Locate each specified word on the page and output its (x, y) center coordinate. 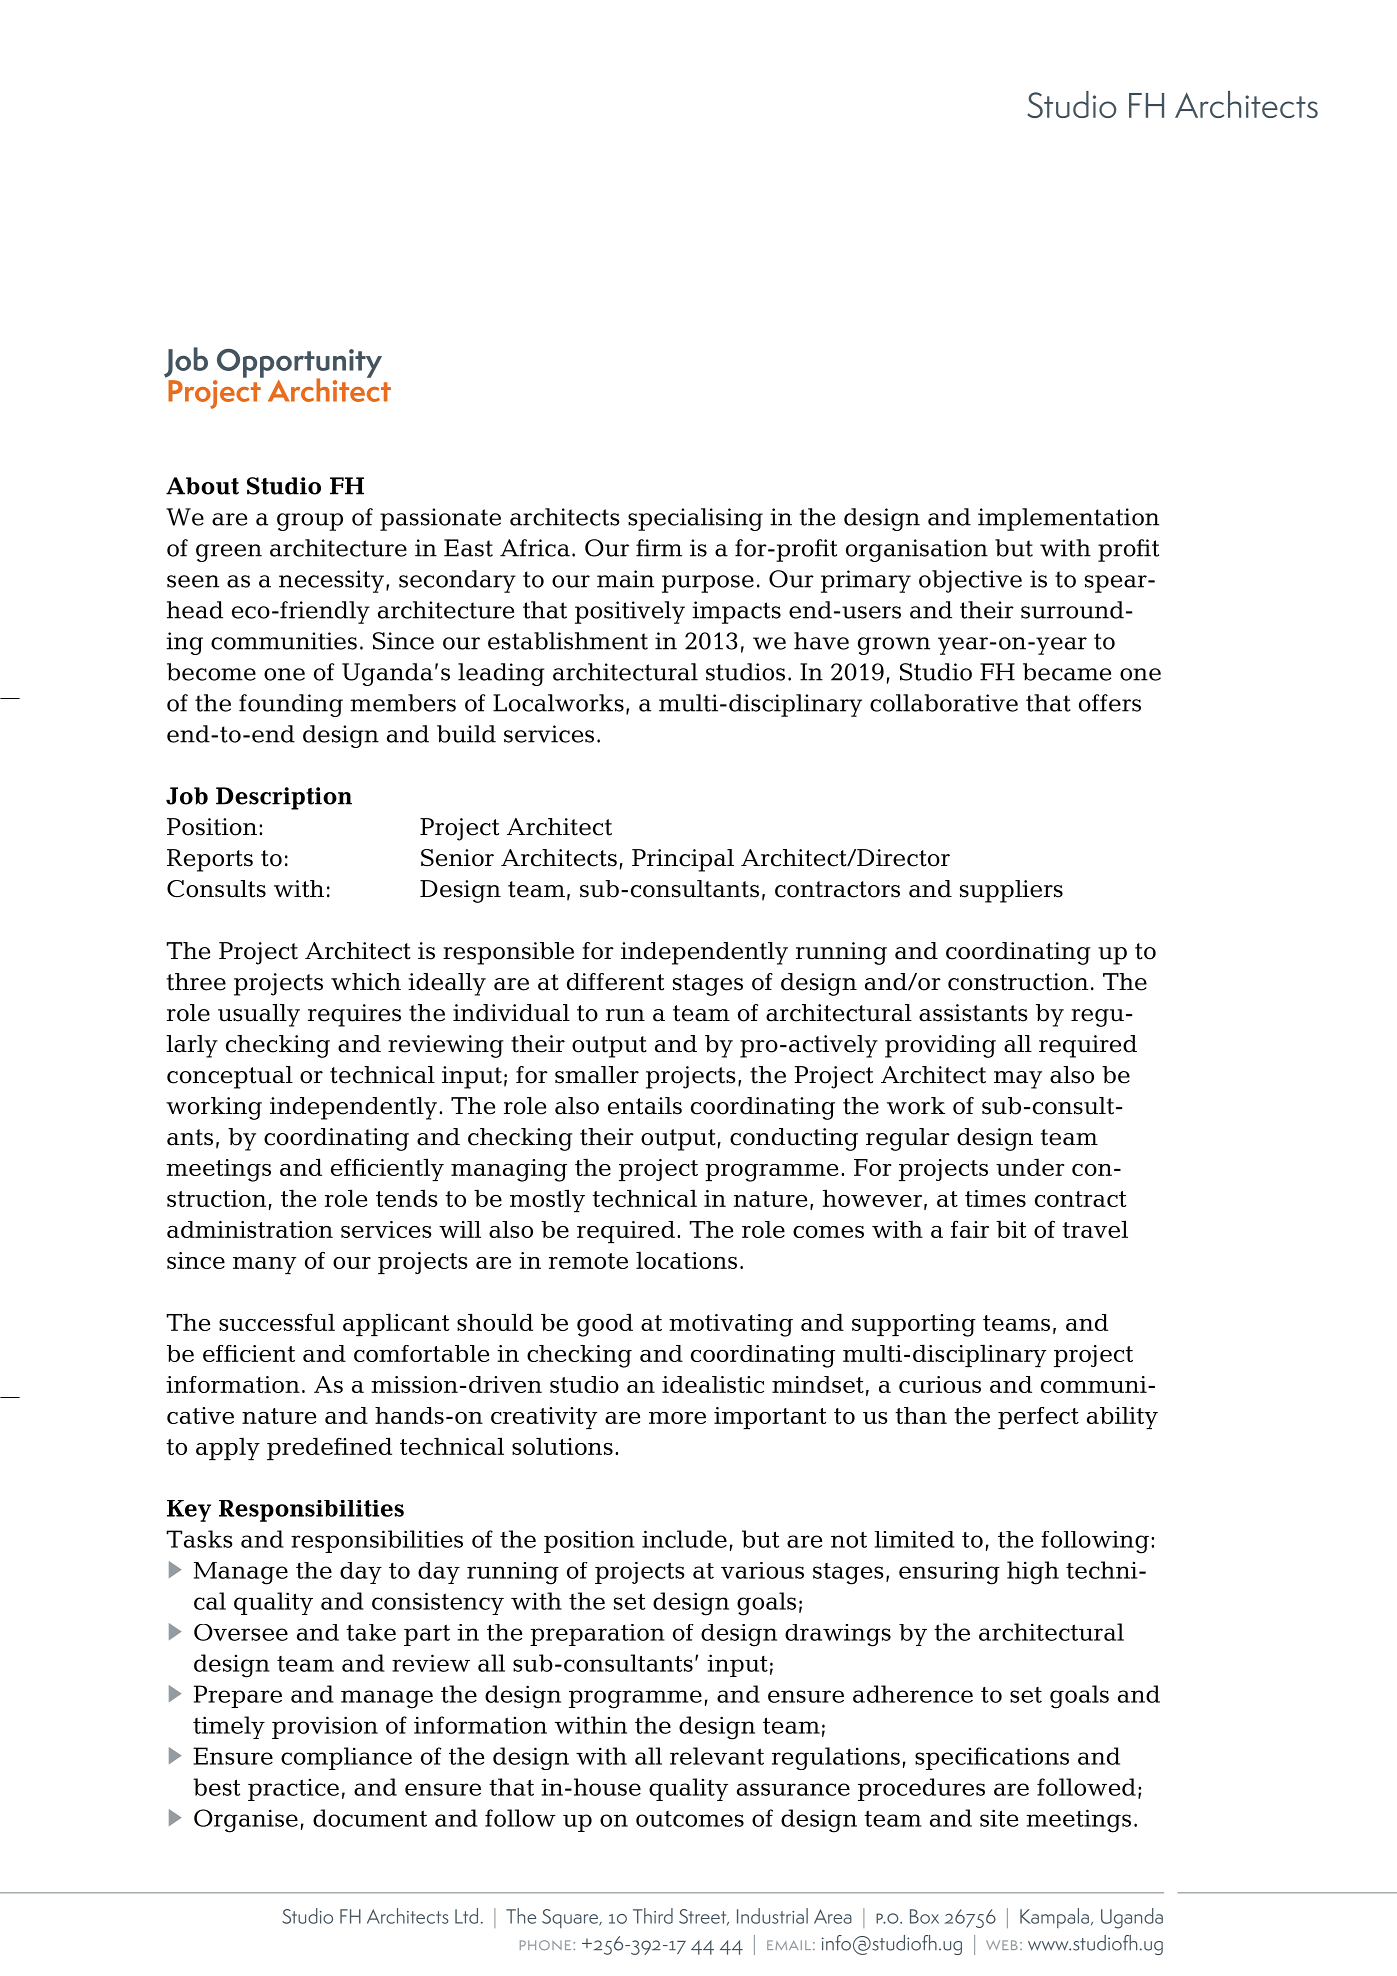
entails (645, 1106)
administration (250, 1229)
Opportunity (299, 364)
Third (653, 1916)
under (1030, 1167)
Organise (246, 1821)
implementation (1068, 519)
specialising (695, 519)
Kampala (1054, 1918)
